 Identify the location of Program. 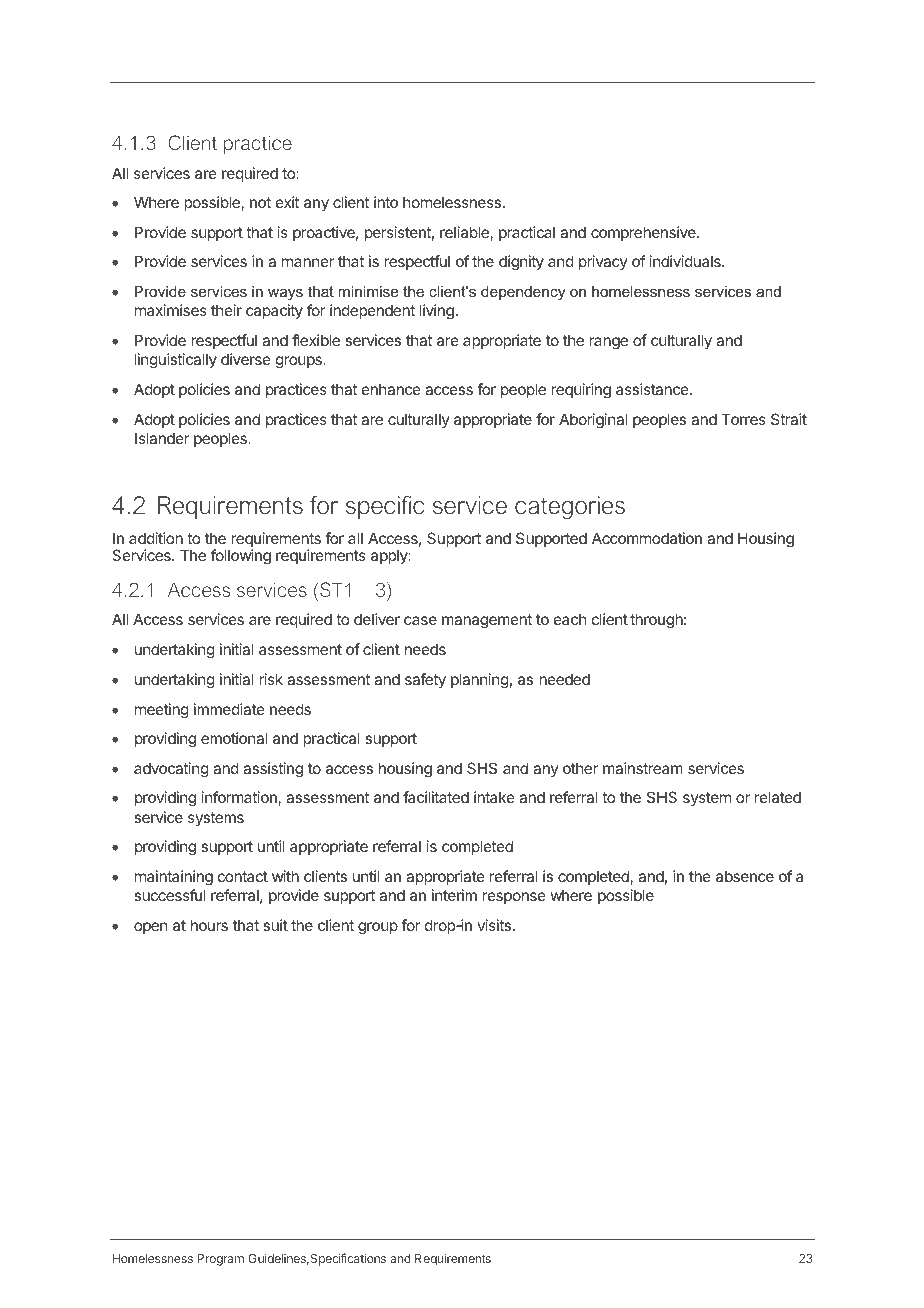
(220, 1260).
